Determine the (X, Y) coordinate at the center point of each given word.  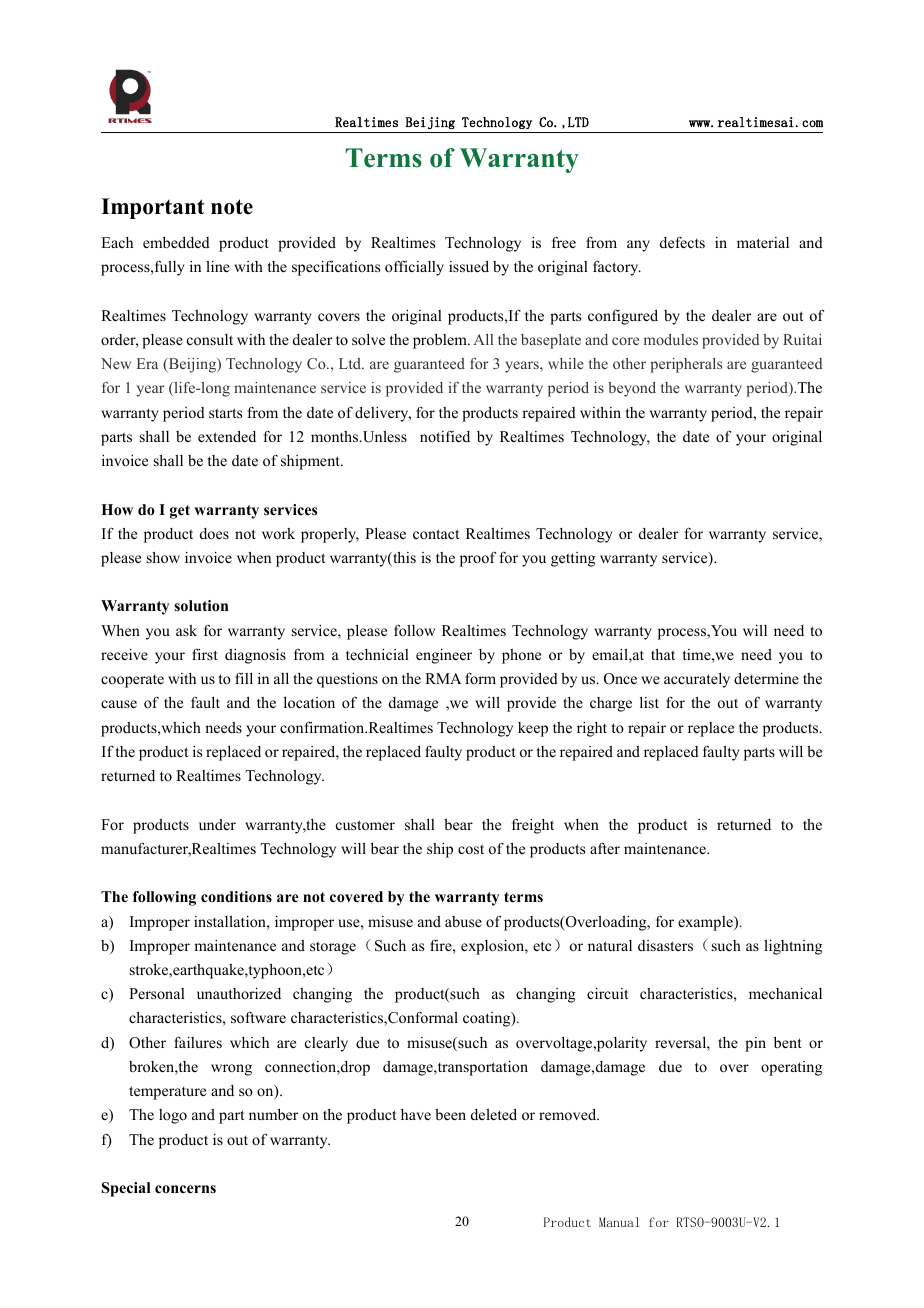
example (706, 923)
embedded (176, 242)
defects (682, 242)
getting (573, 559)
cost (471, 849)
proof (478, 559)
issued (469, 266)
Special (126, 1189)
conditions (236, 897)
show (163, 557)
